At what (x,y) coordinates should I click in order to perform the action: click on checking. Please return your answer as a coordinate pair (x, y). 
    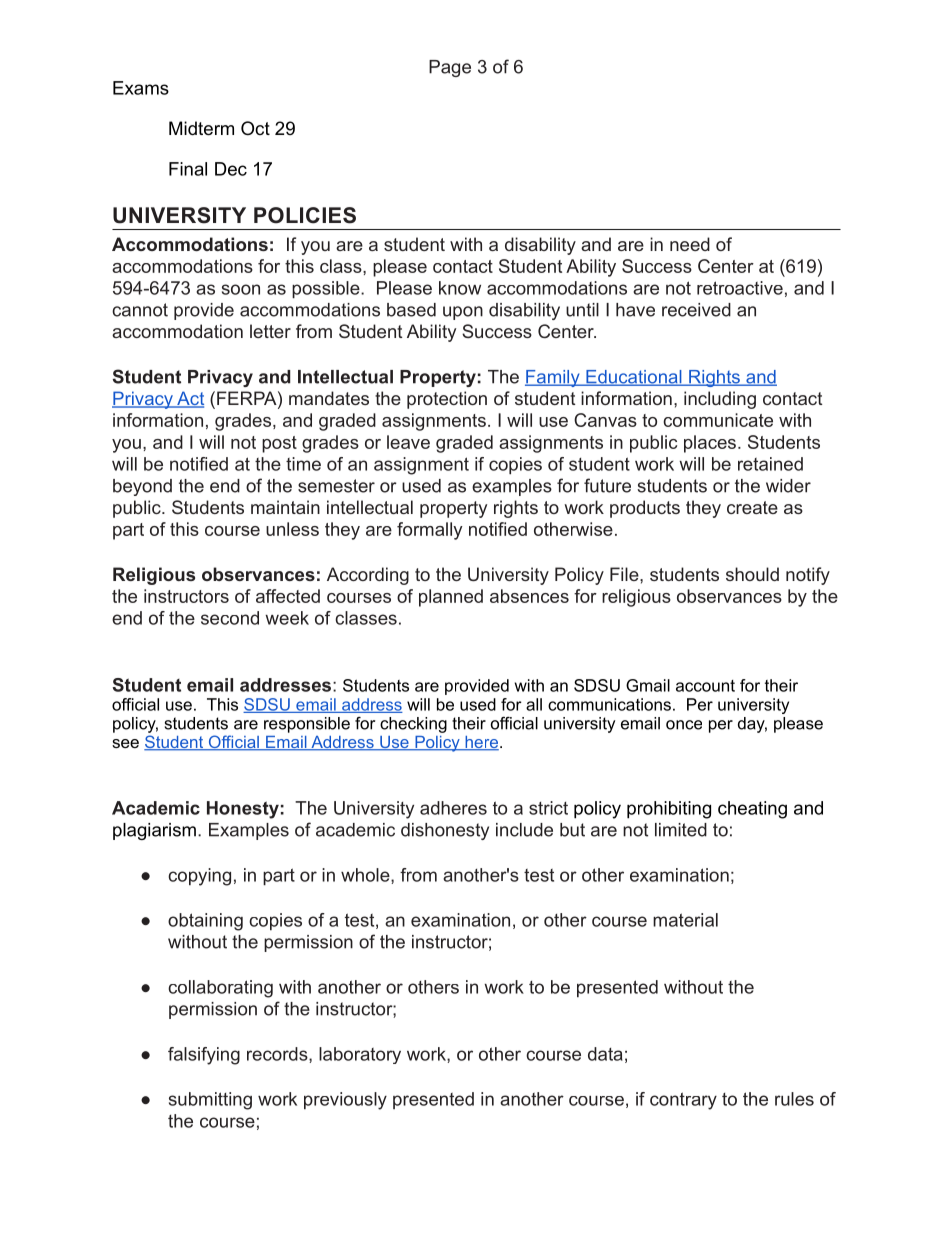
    Looking at the image, I should click on (413, 725).
